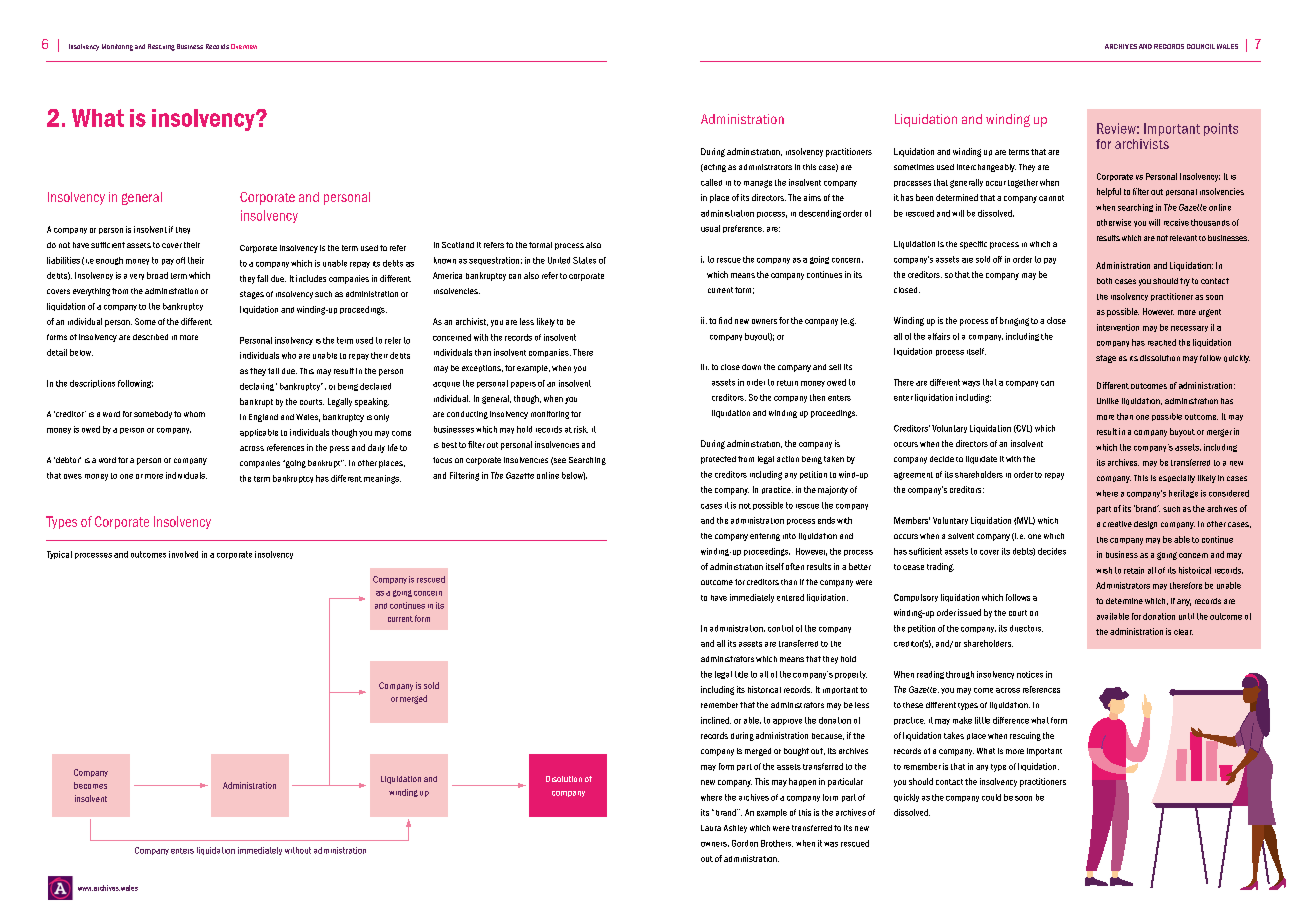 The height and width of the page is (924, 1308). Describe the element at coordinates (711, 828) in the page. I see `Laura` at that location.
